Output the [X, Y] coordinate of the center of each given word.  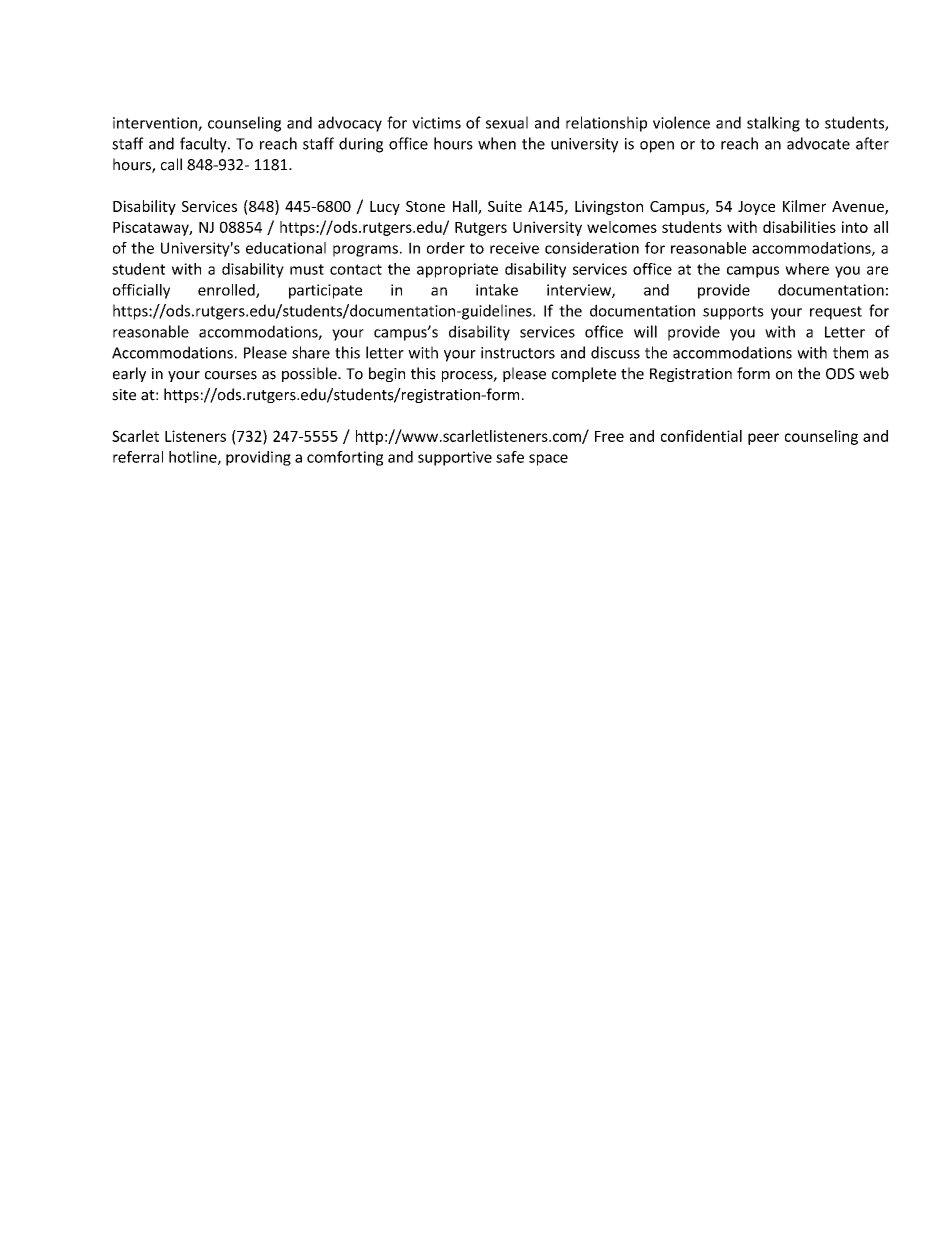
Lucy [385, 208]
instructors [518, 353]
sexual [507, 122]
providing [258, 458]
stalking [773, 124]
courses [231, 375]
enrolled [227, 291]
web [874, 373]
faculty [204, 145]
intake [497, 290]
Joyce [756, 208]
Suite [505, 206]
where [807, 269]
